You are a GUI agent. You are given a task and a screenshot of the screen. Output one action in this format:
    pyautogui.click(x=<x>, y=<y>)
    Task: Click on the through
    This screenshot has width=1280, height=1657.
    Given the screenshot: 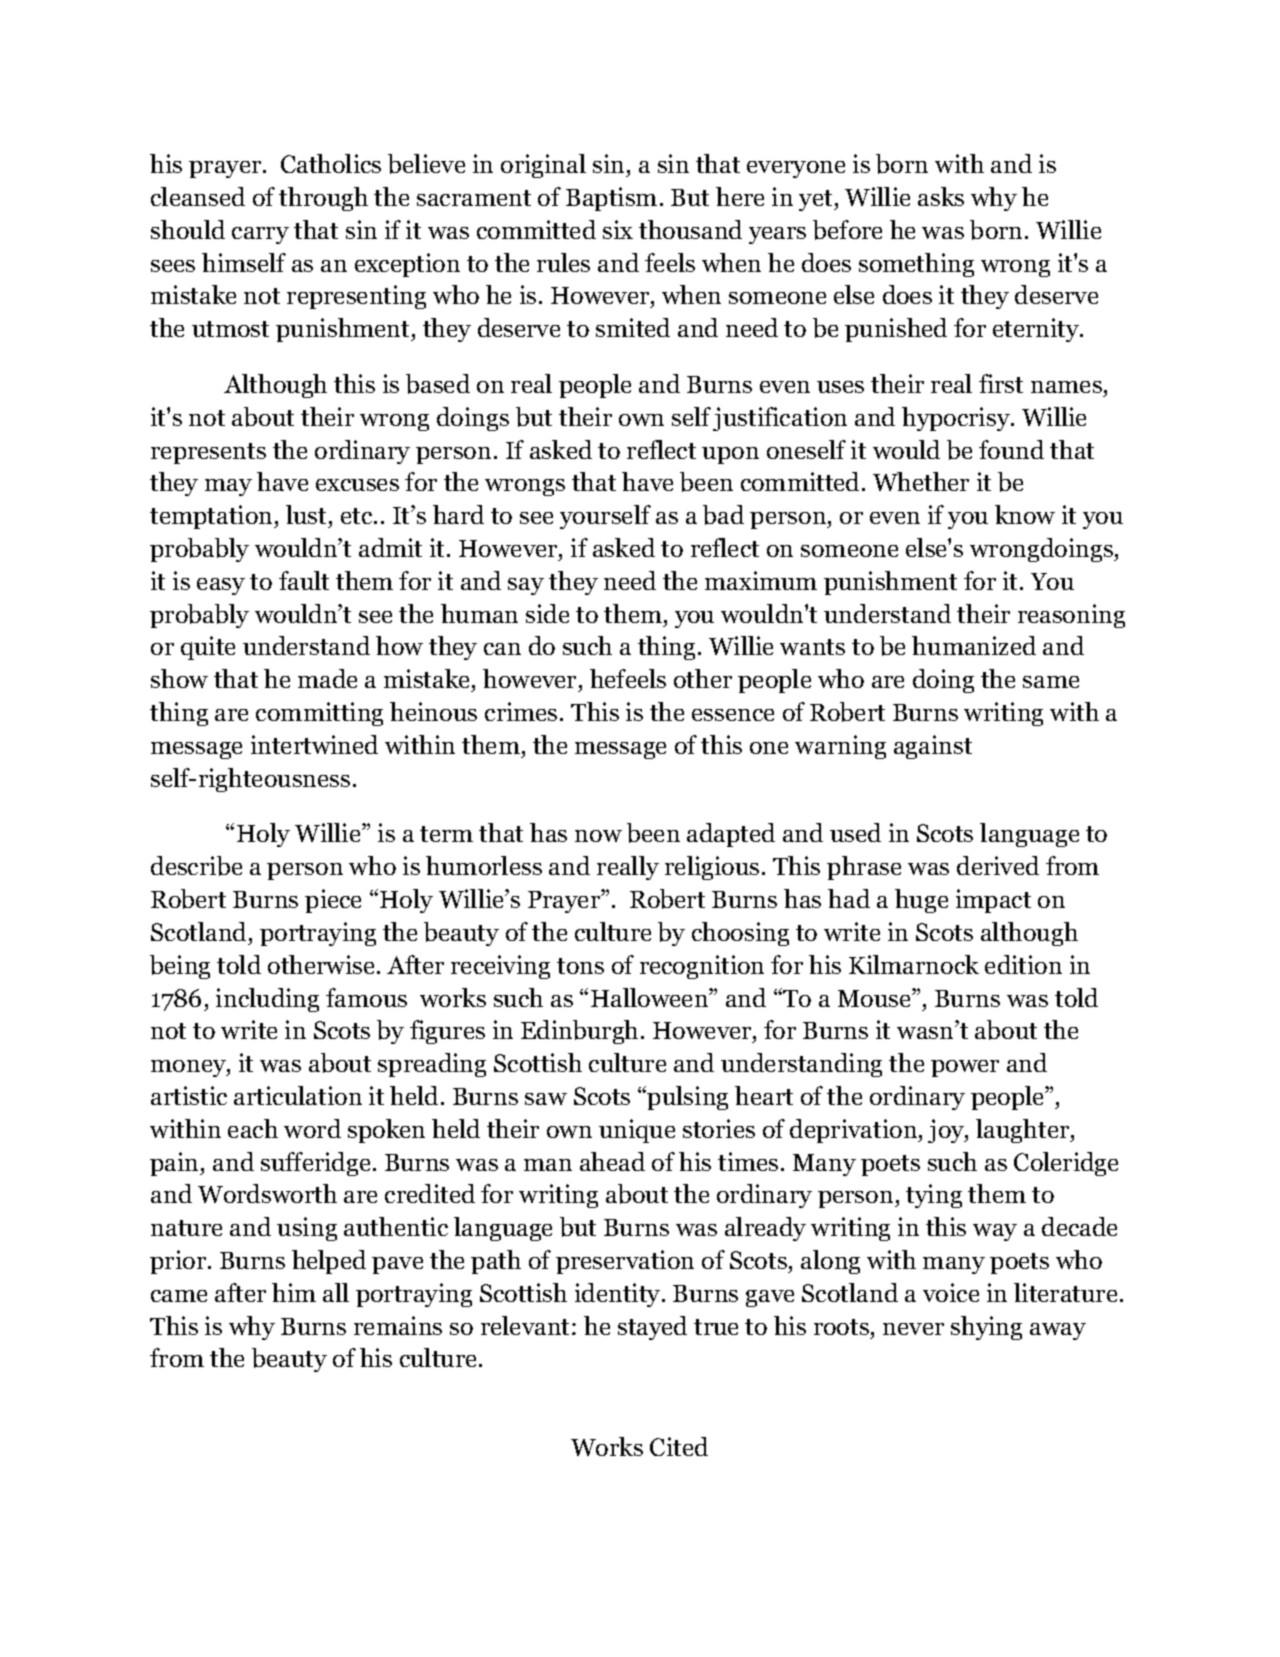 What is the action you would take?
    pyautogui.click(x=323, y=199)
